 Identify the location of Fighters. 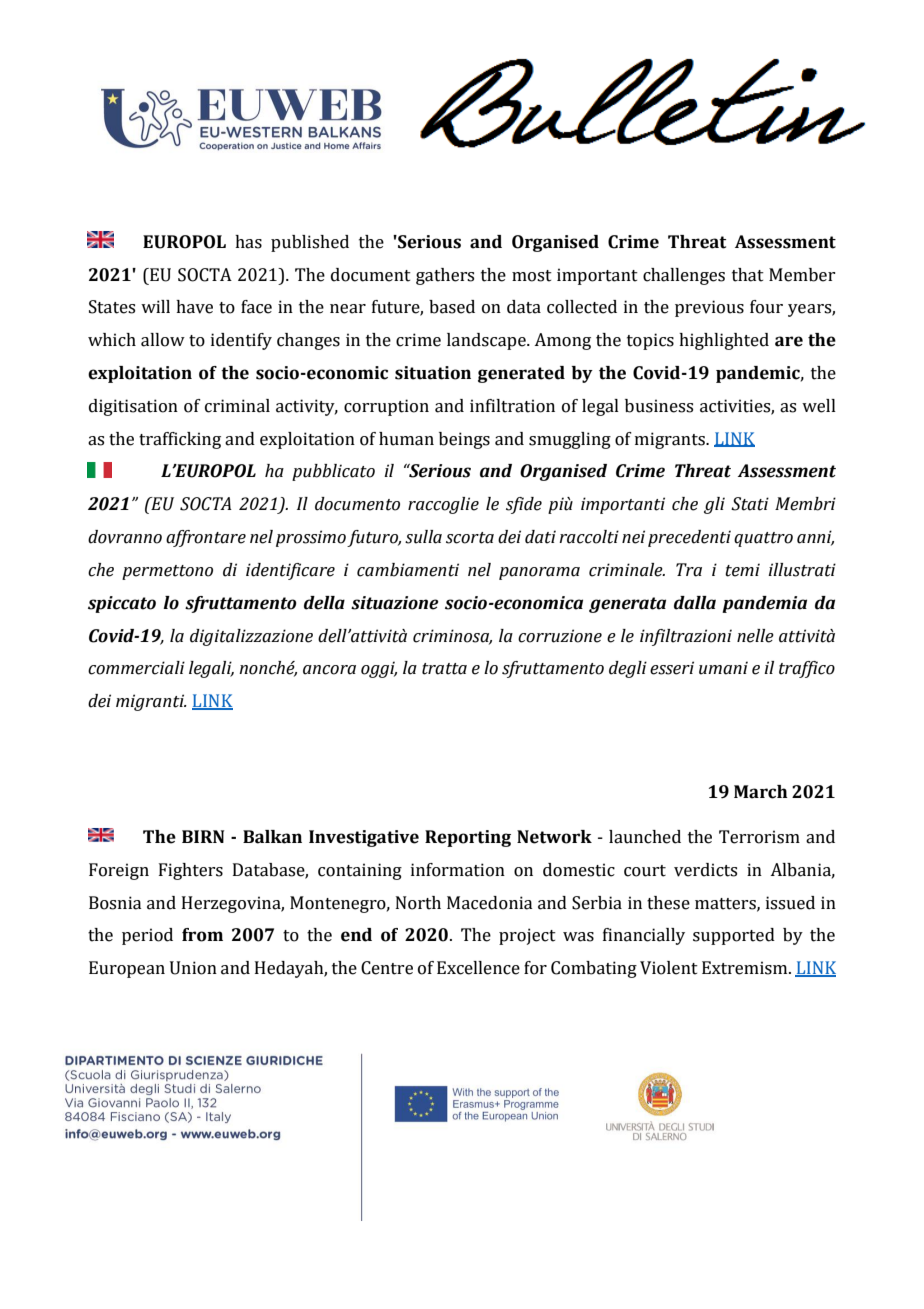
(191, 871).
